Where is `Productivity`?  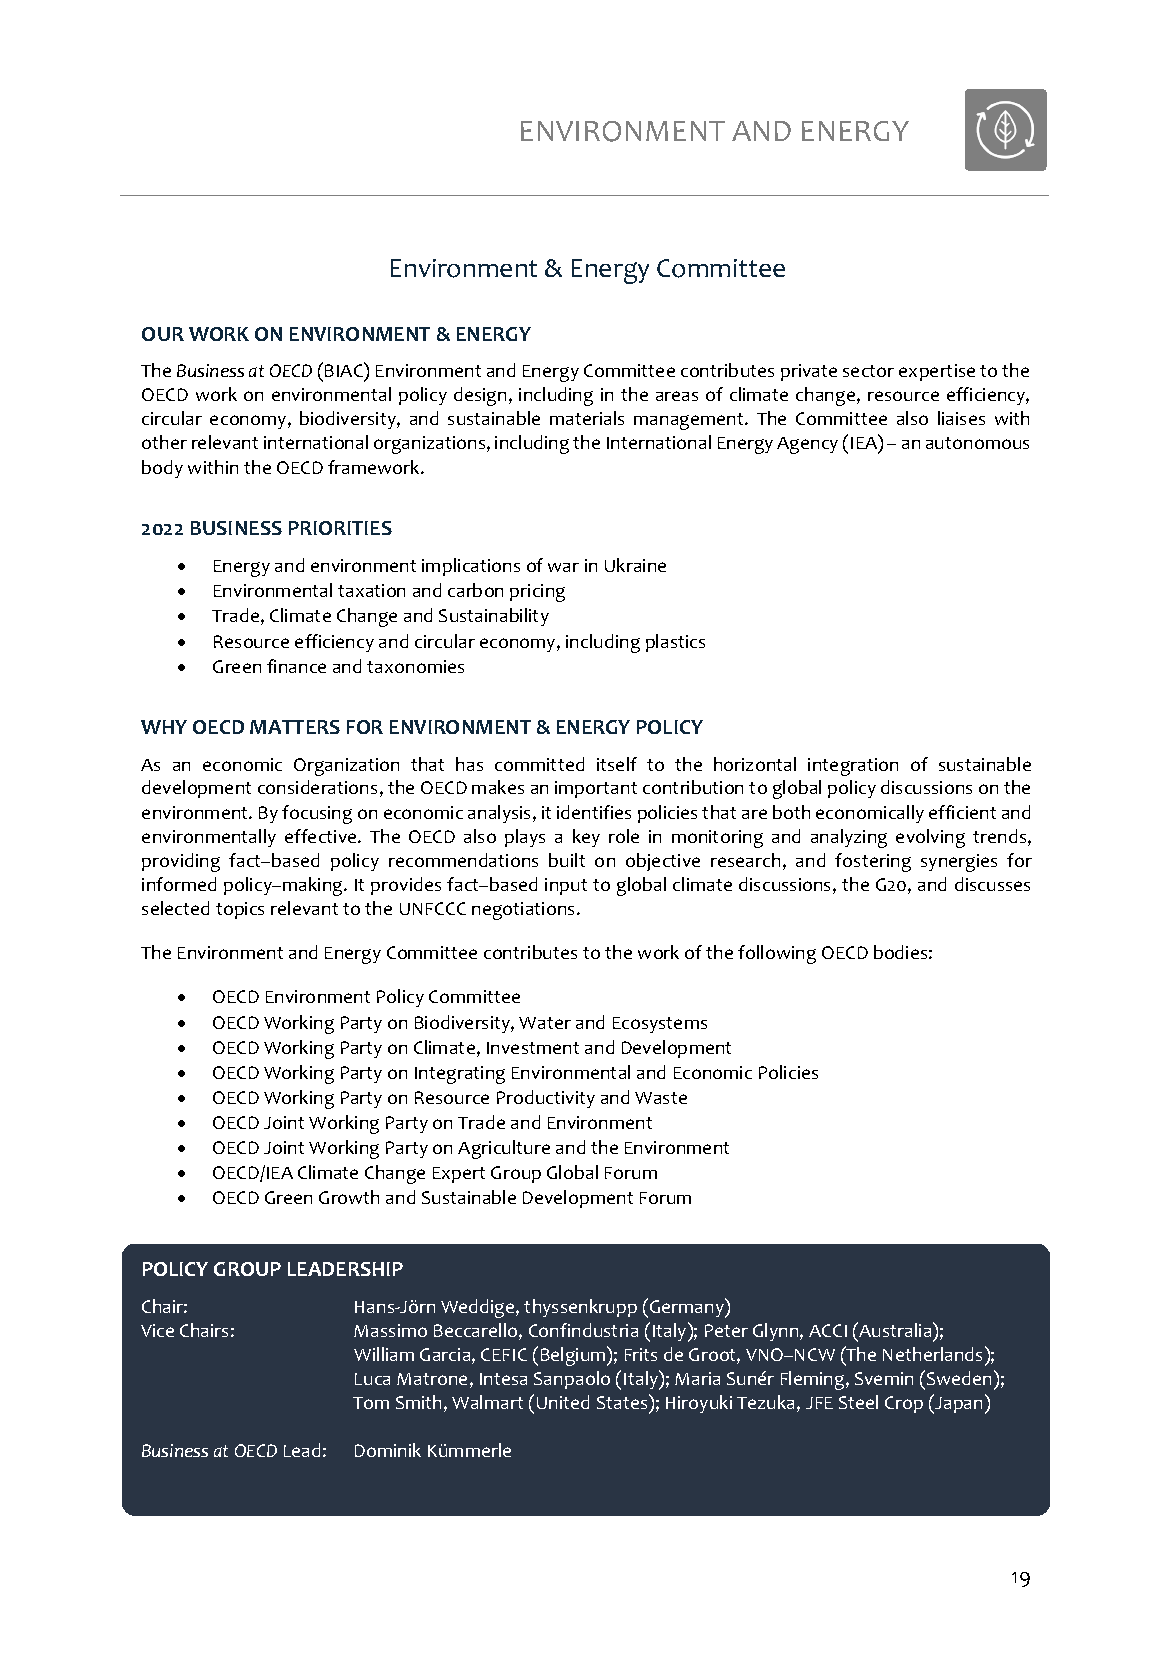
Productivity is located at coordinates (546, 1099).
